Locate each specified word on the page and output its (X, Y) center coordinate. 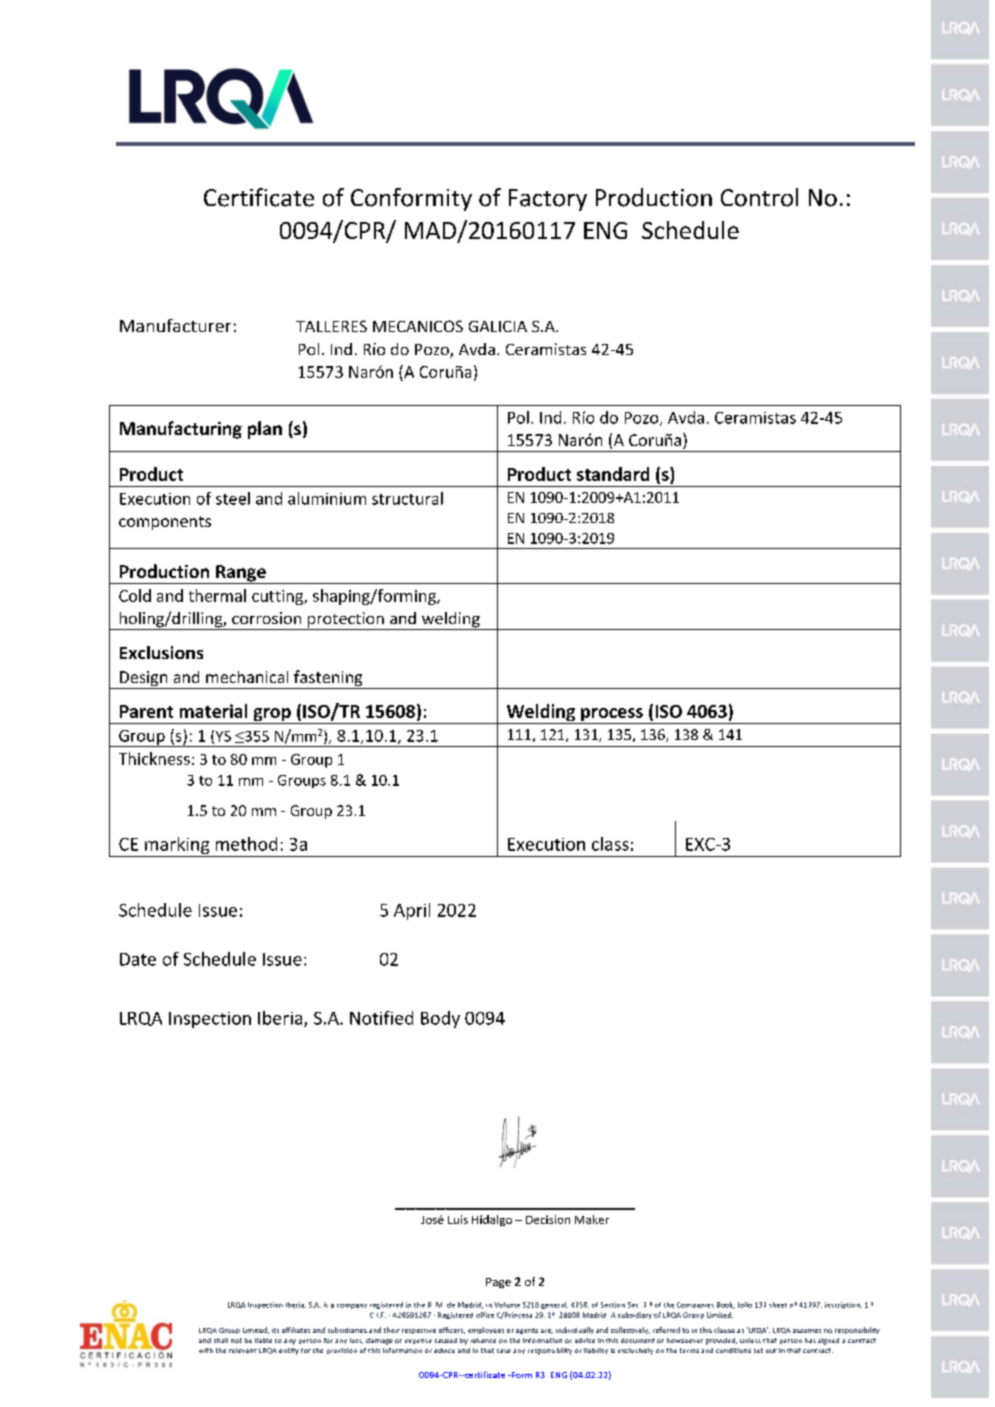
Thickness (154, 758)
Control (759, 197)
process (612, 716)
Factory (548, 200)
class (610, 844)
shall (221, 1340)
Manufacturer (175, 325)
